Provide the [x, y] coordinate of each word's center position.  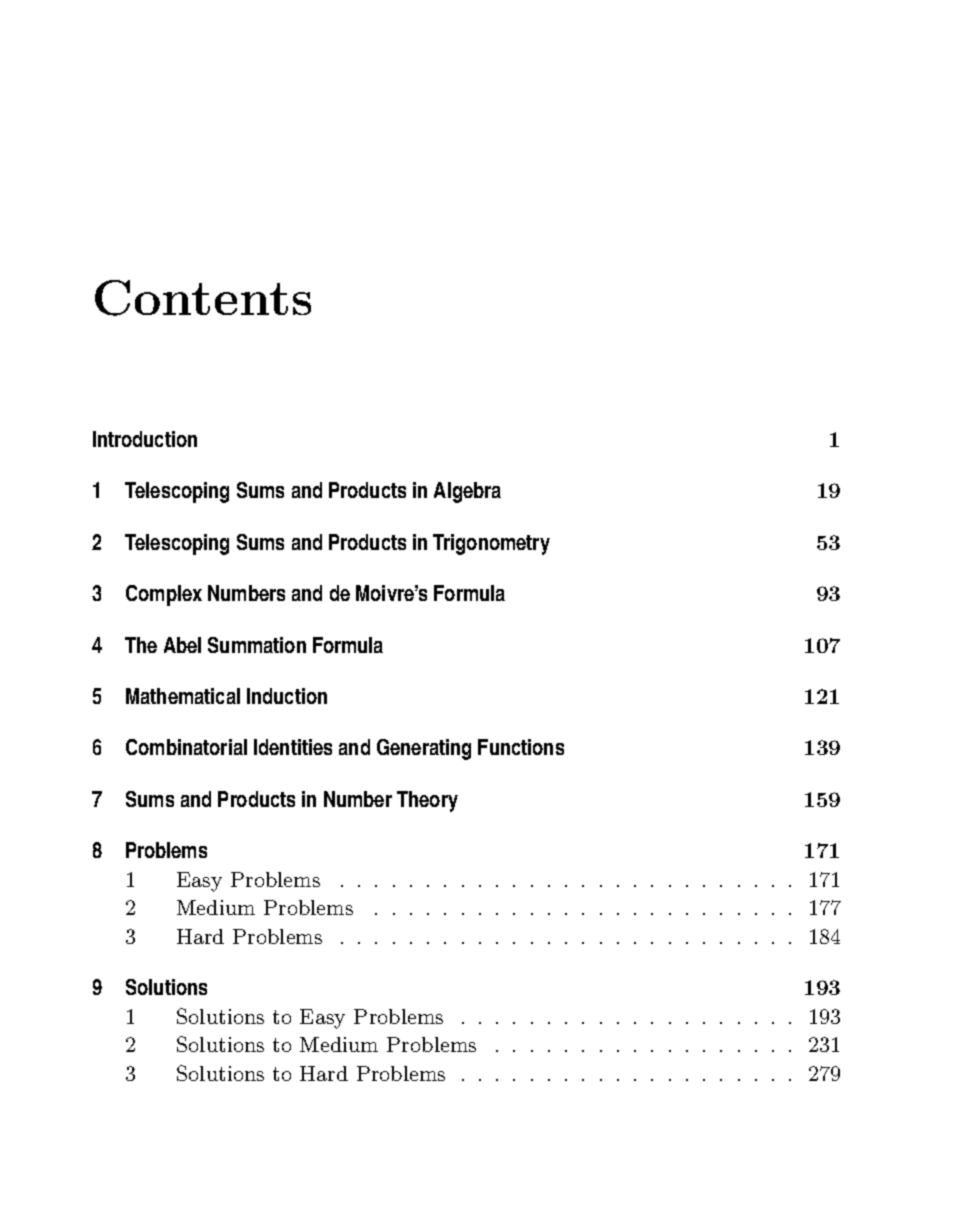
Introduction [145, 439]
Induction [287, 696]
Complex [164, 595]
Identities [293, 747]
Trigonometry [491, 544]
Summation [257, 645]
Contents [203, 298]
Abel [182, 645]
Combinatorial [186, 747]
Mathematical [183, 696]
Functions [521, 747]
